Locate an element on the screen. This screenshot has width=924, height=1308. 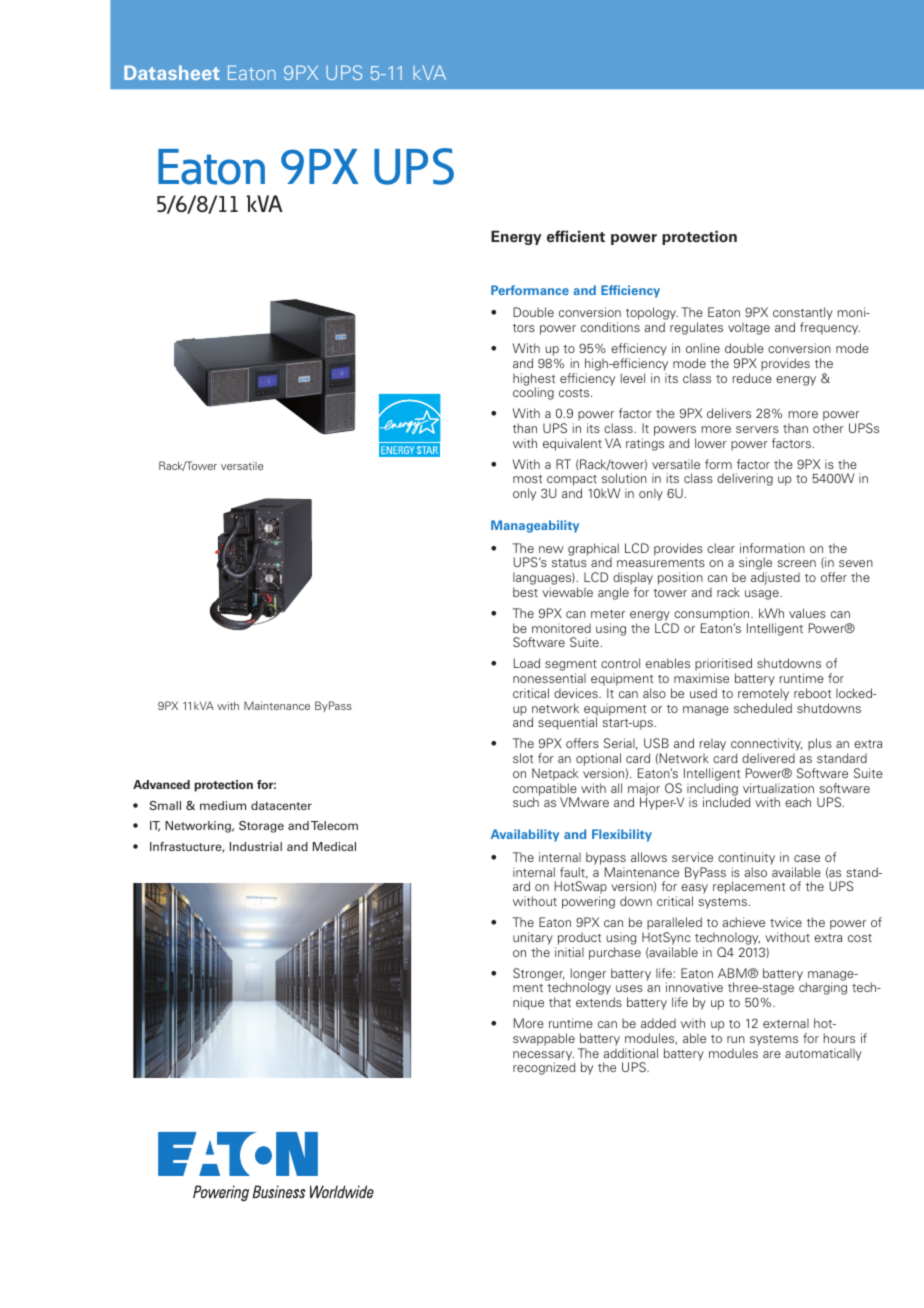
servers is located at coordinates (757, 429).
